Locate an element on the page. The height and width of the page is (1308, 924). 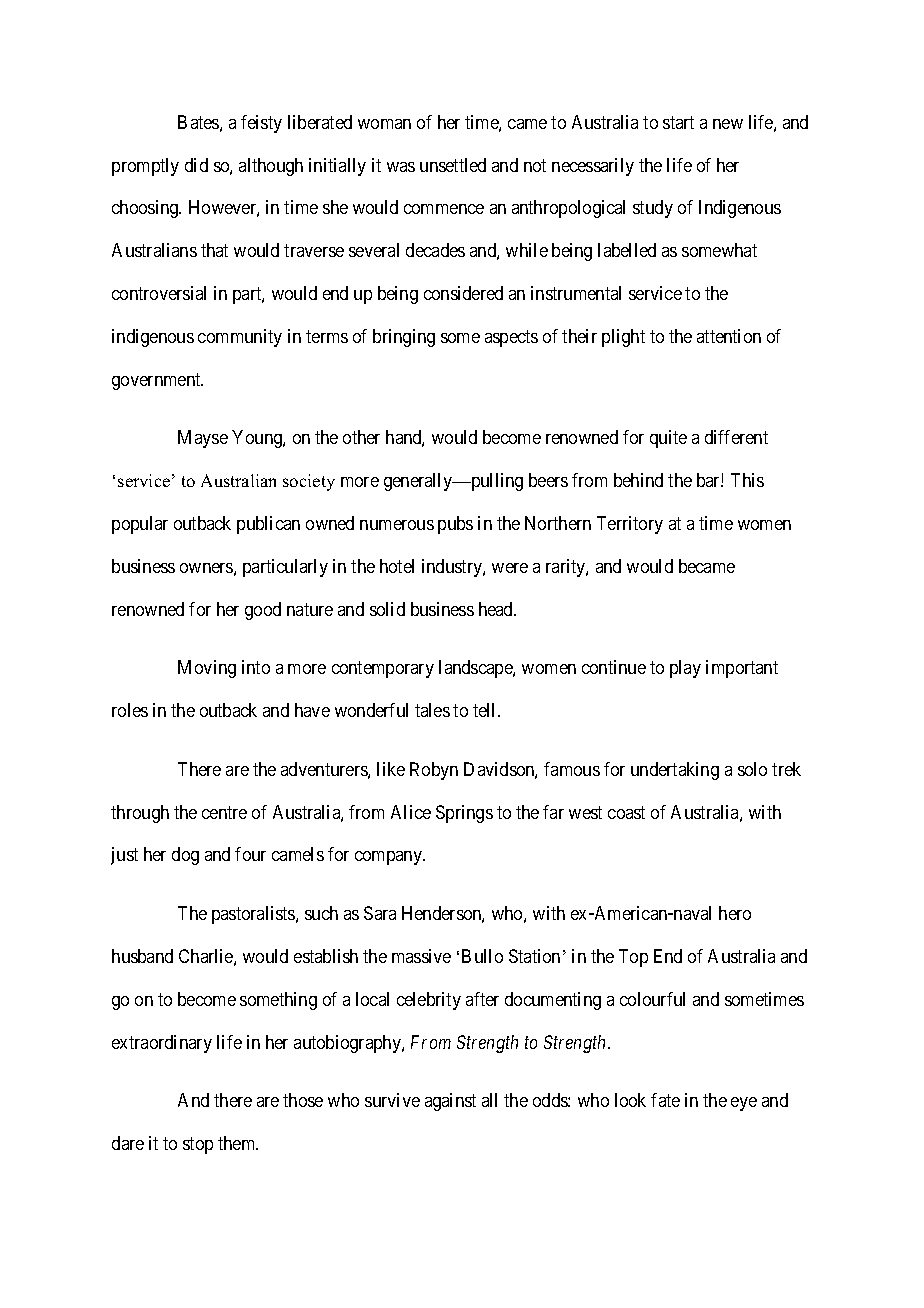
undertaking is located at coordinates (675, 771).
